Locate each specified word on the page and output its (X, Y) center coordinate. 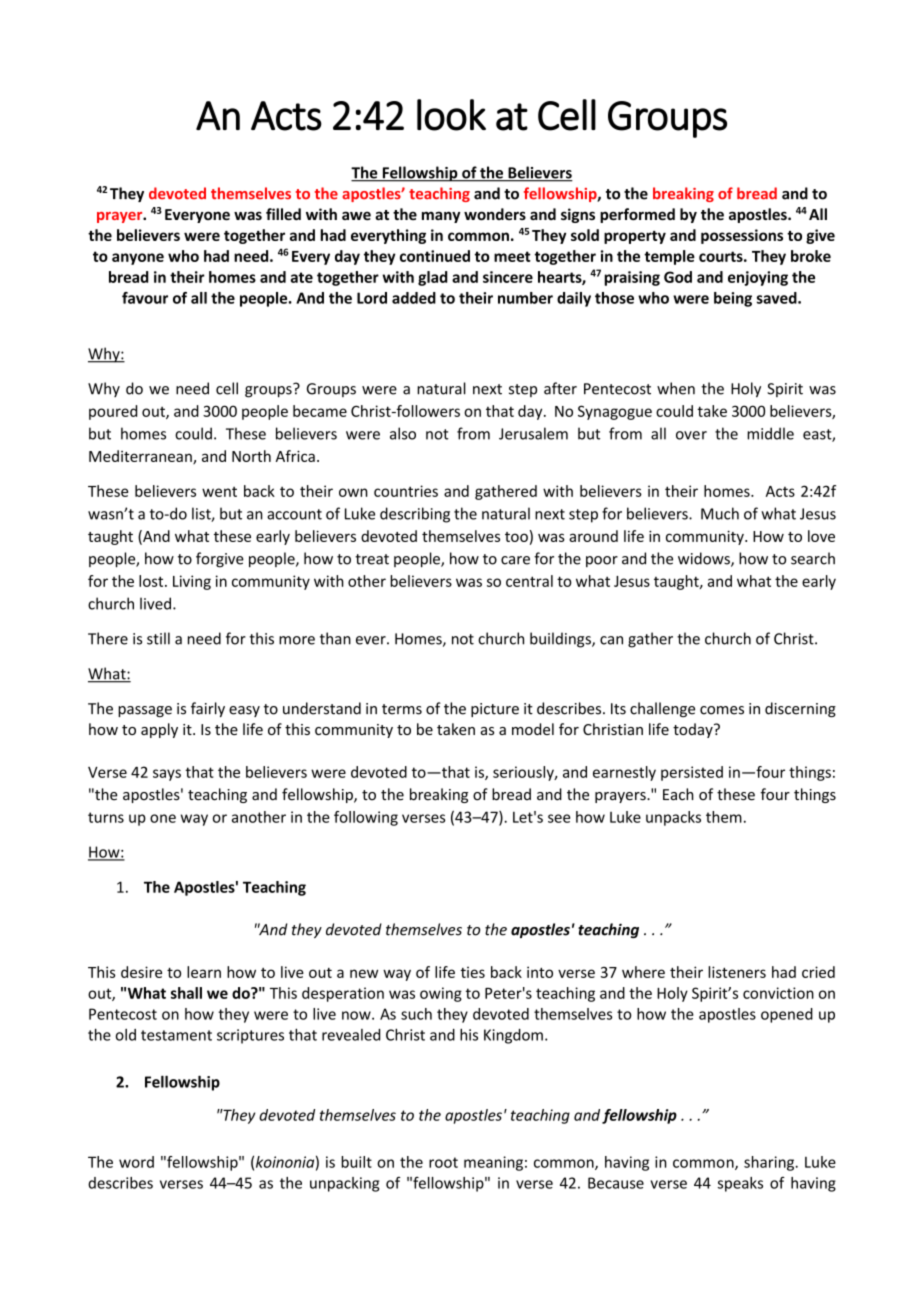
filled (283, 214)
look (451, 115)
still (158, 638)
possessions (742, 236)
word (136, 1162)
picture (495, 710)
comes (722, 710)
